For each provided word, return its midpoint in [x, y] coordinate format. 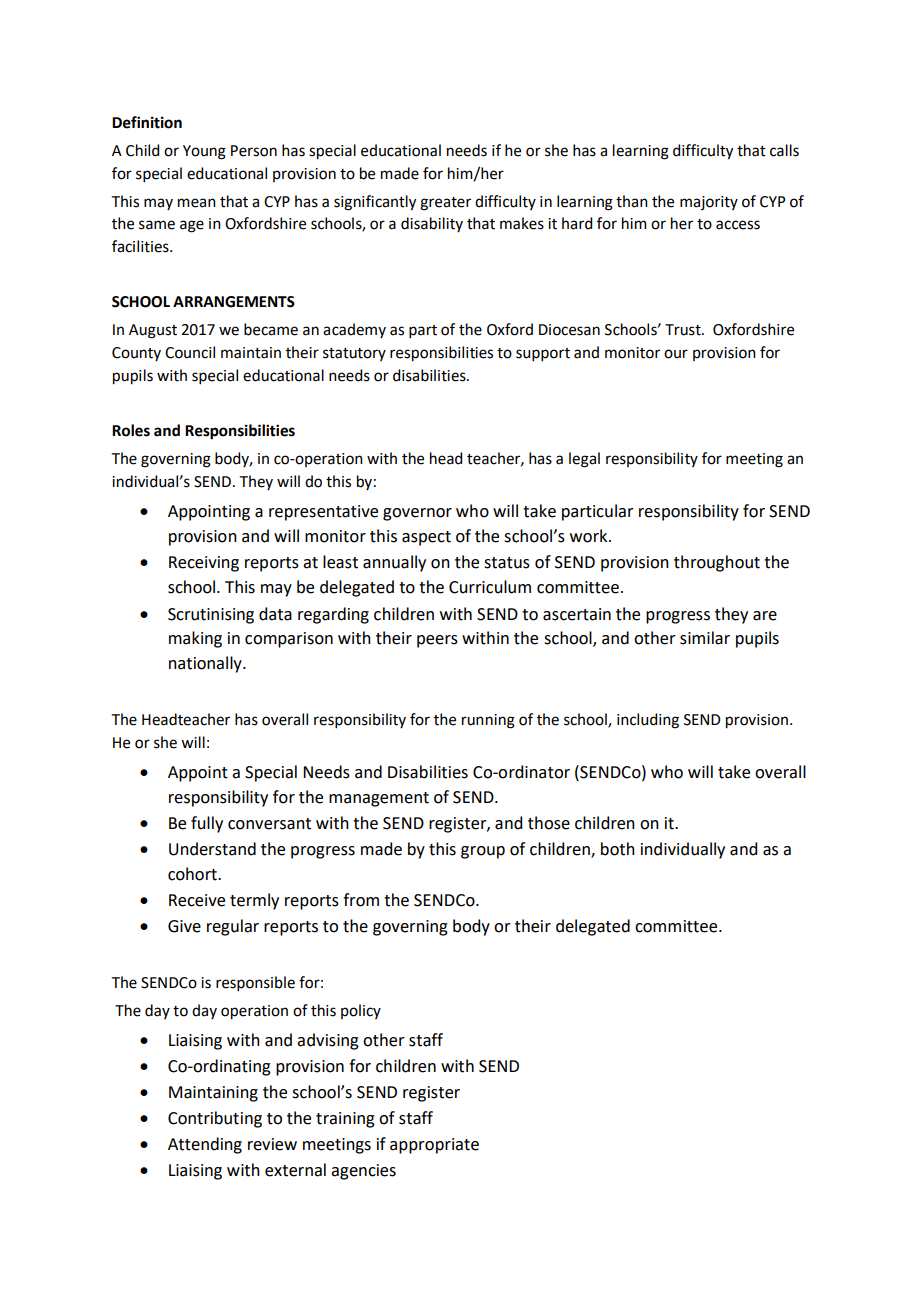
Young [204, 152]
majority [709, 203]
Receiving [204, 564]
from [361, 900]
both [618, 849]
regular [233, 927]
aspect [426, 538]
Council [190, 352]
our [676, 354]
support [543, 354]
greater [445, 204]
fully [207, 824]
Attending [205, 1145]
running [488, 721]
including [648, 721]
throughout [717, 563]
